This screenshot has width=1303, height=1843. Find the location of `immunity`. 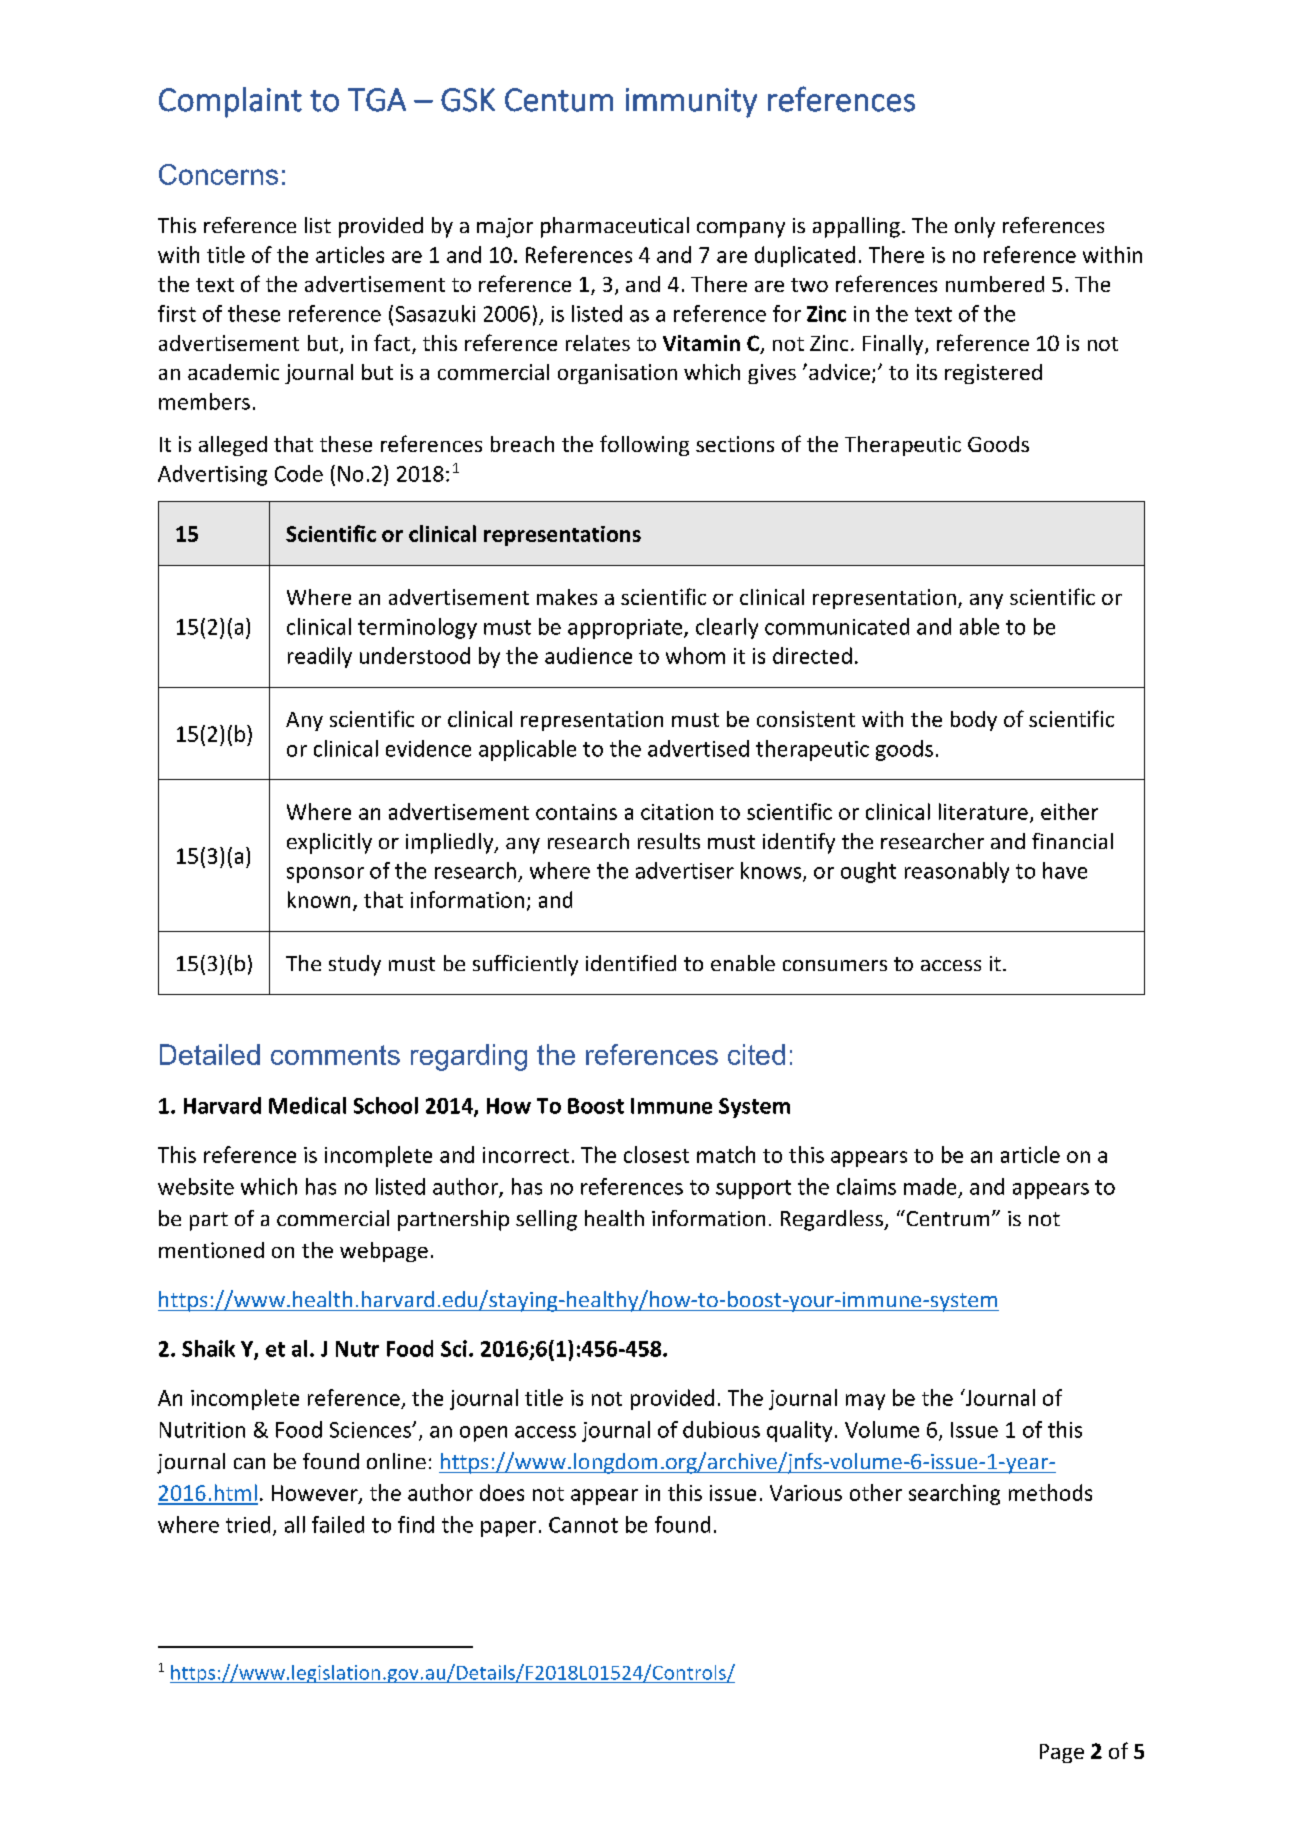

immunity is located at coordinates (691, 103).
